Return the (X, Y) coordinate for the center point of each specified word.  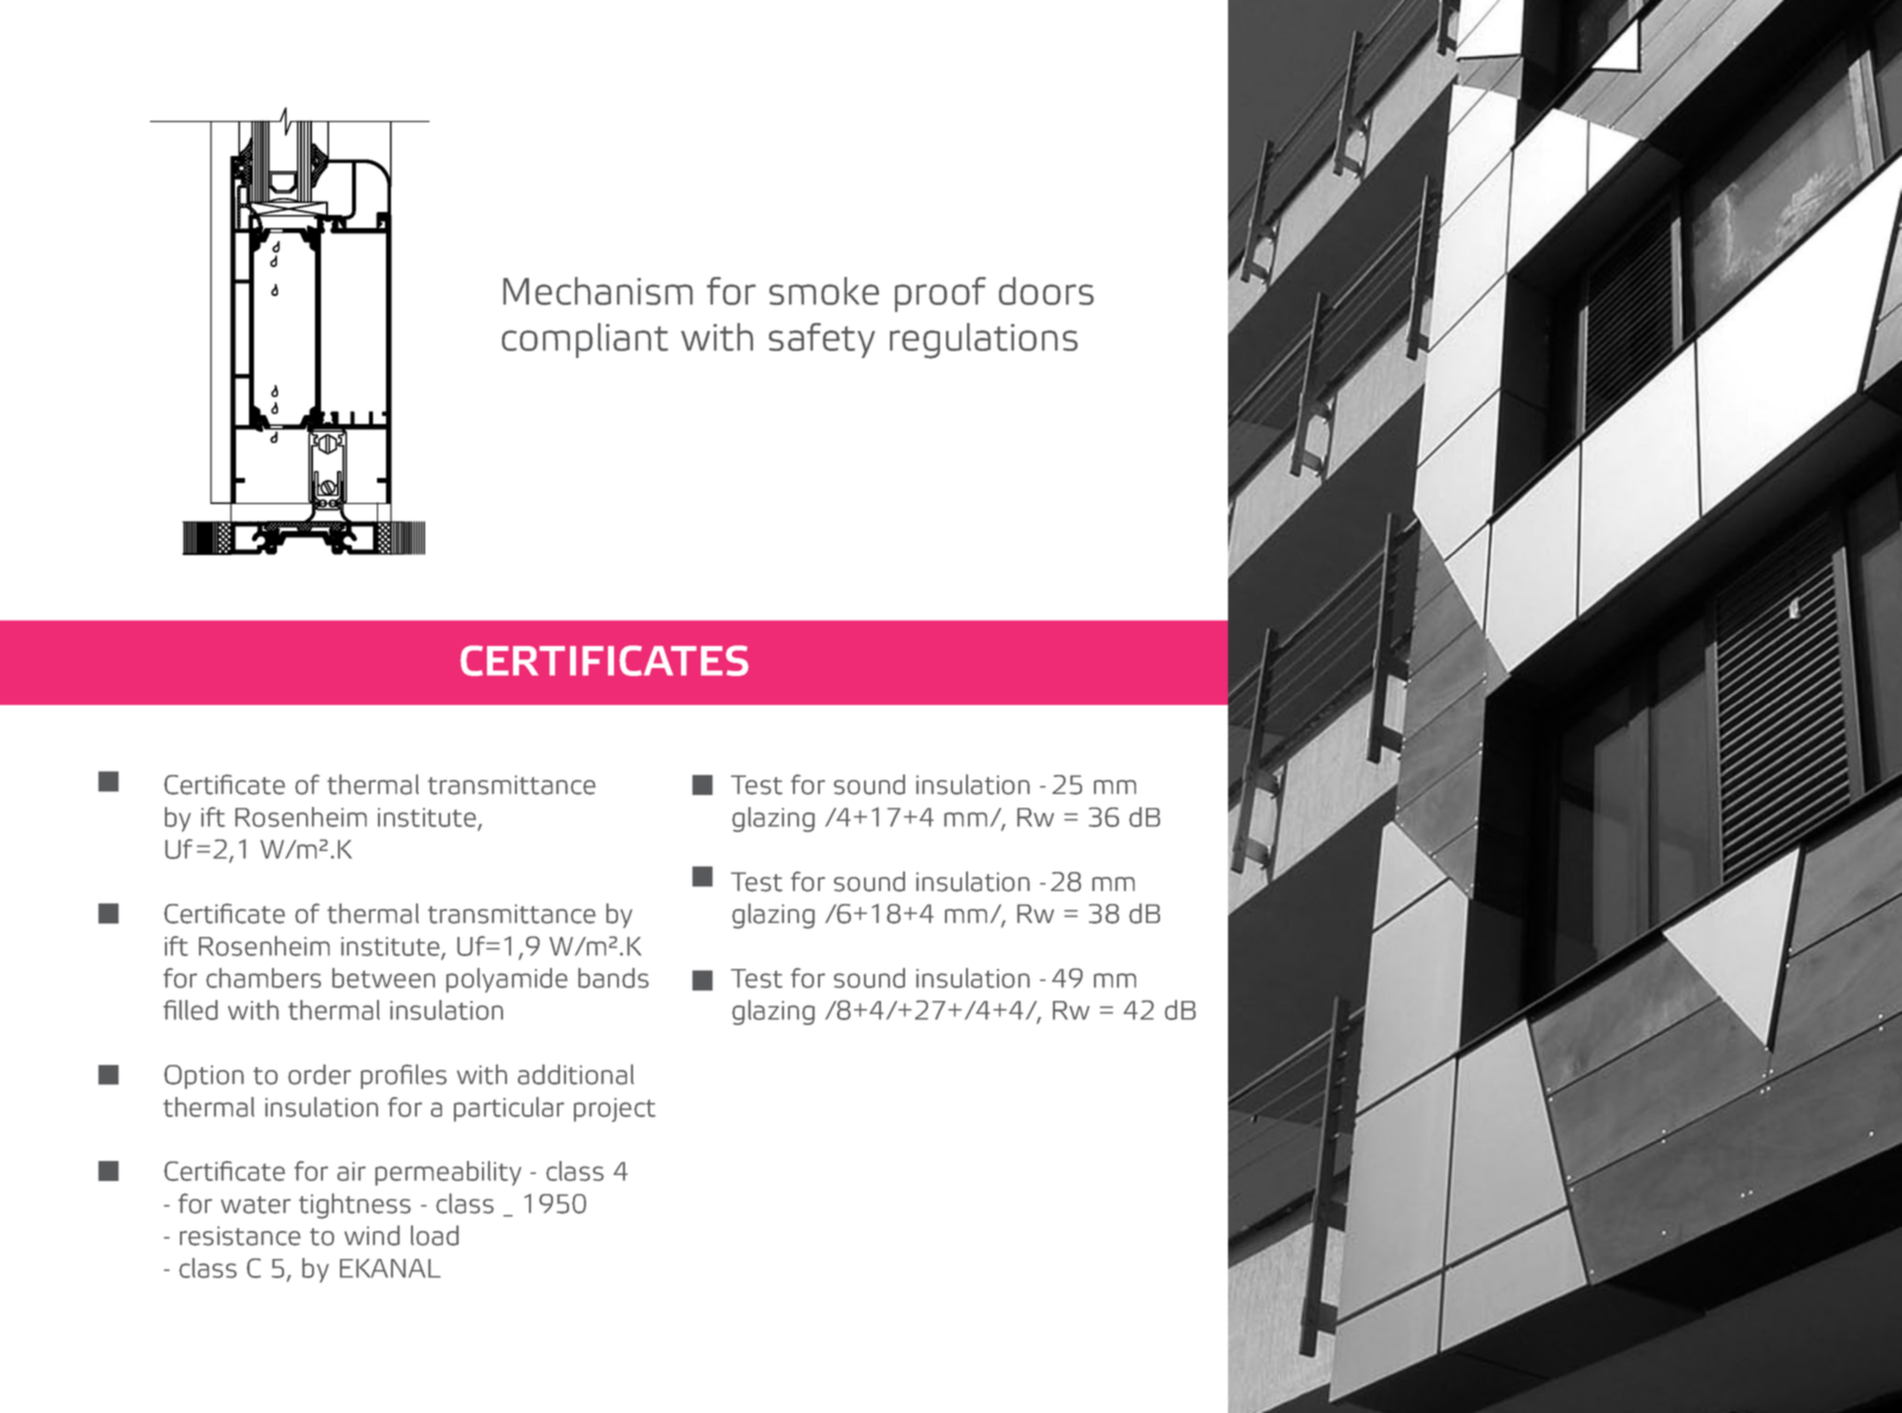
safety (822, 340)
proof (940, 294)
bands (613, 978)
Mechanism (598, 291)
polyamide (507, 980)
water (256, 1205)
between (383, 978)
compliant (585, 340)
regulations (984, 341)
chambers (263, 978)
